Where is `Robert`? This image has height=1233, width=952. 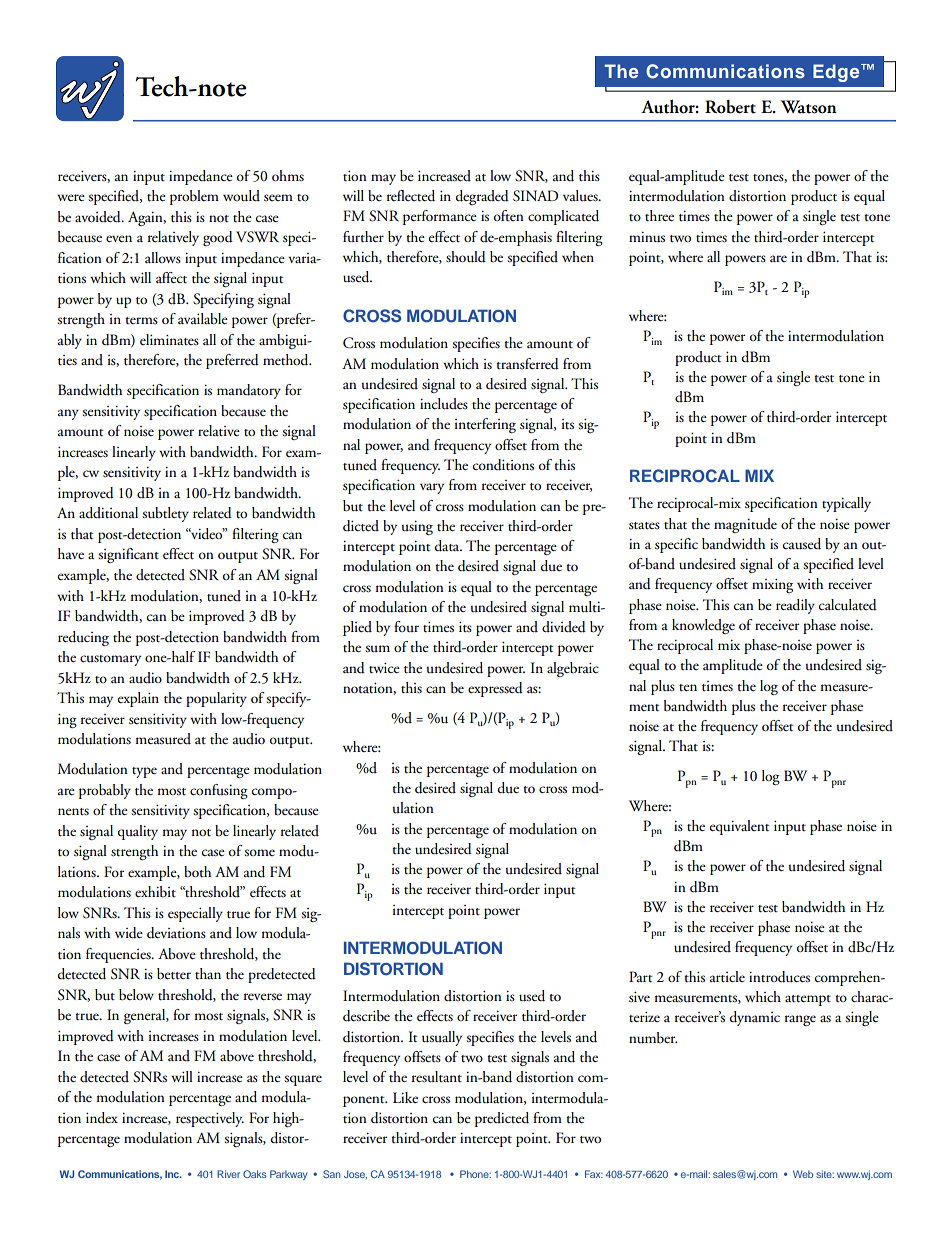 Robert is located at coordinates (730, 107).
